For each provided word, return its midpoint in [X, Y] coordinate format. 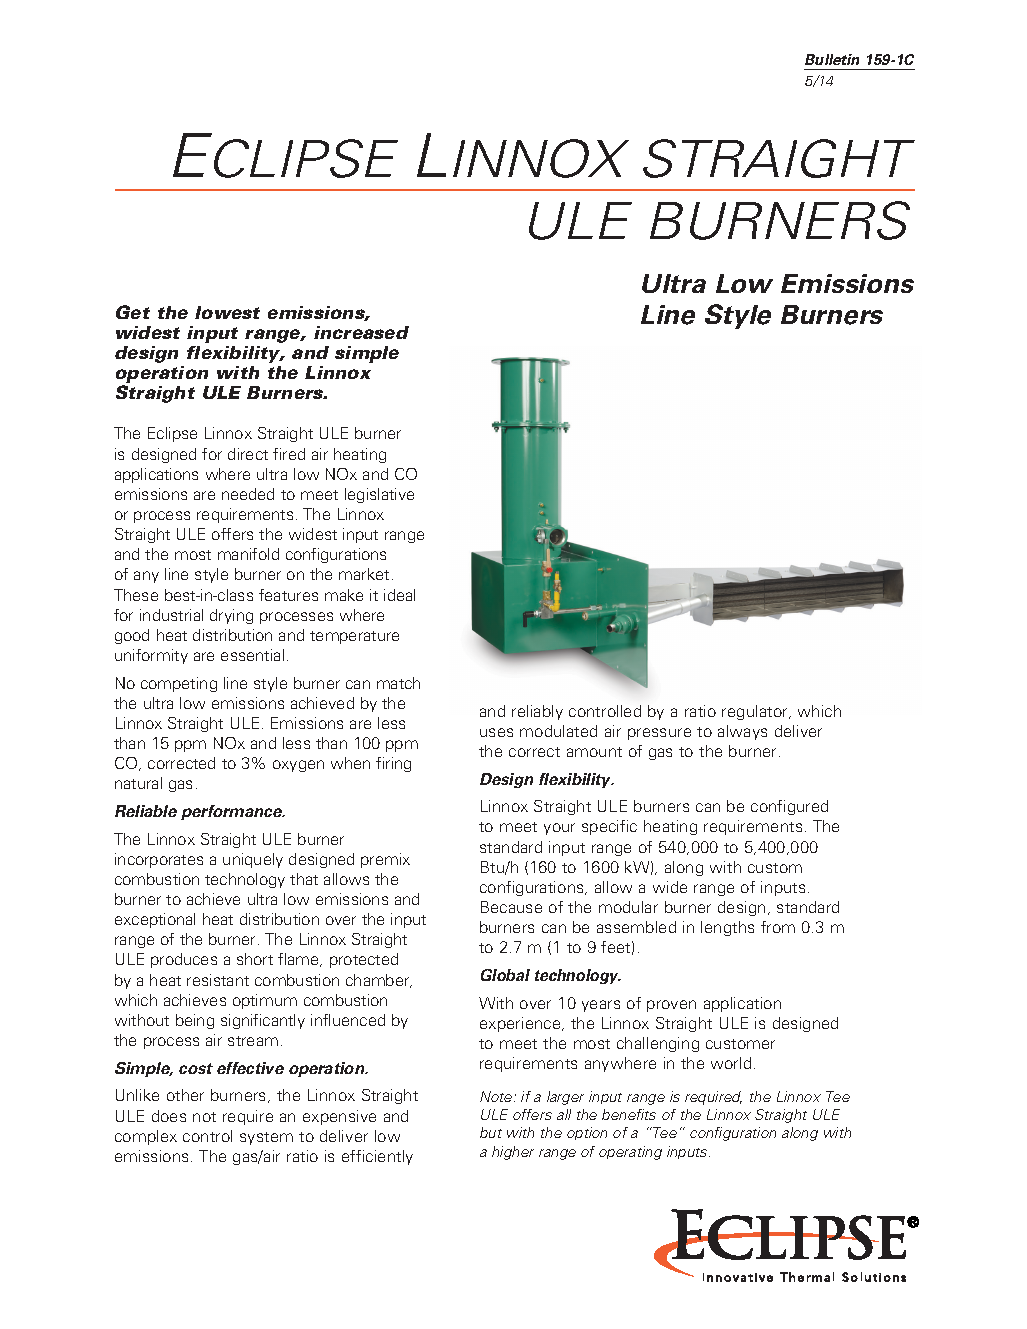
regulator [756, 712]
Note [497, 1096]
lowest [227, 312]
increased [361, 332]
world [731, 1063]
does [169, 1116]
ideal [399, 595]
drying [231, 616]
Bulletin [832, 59]
